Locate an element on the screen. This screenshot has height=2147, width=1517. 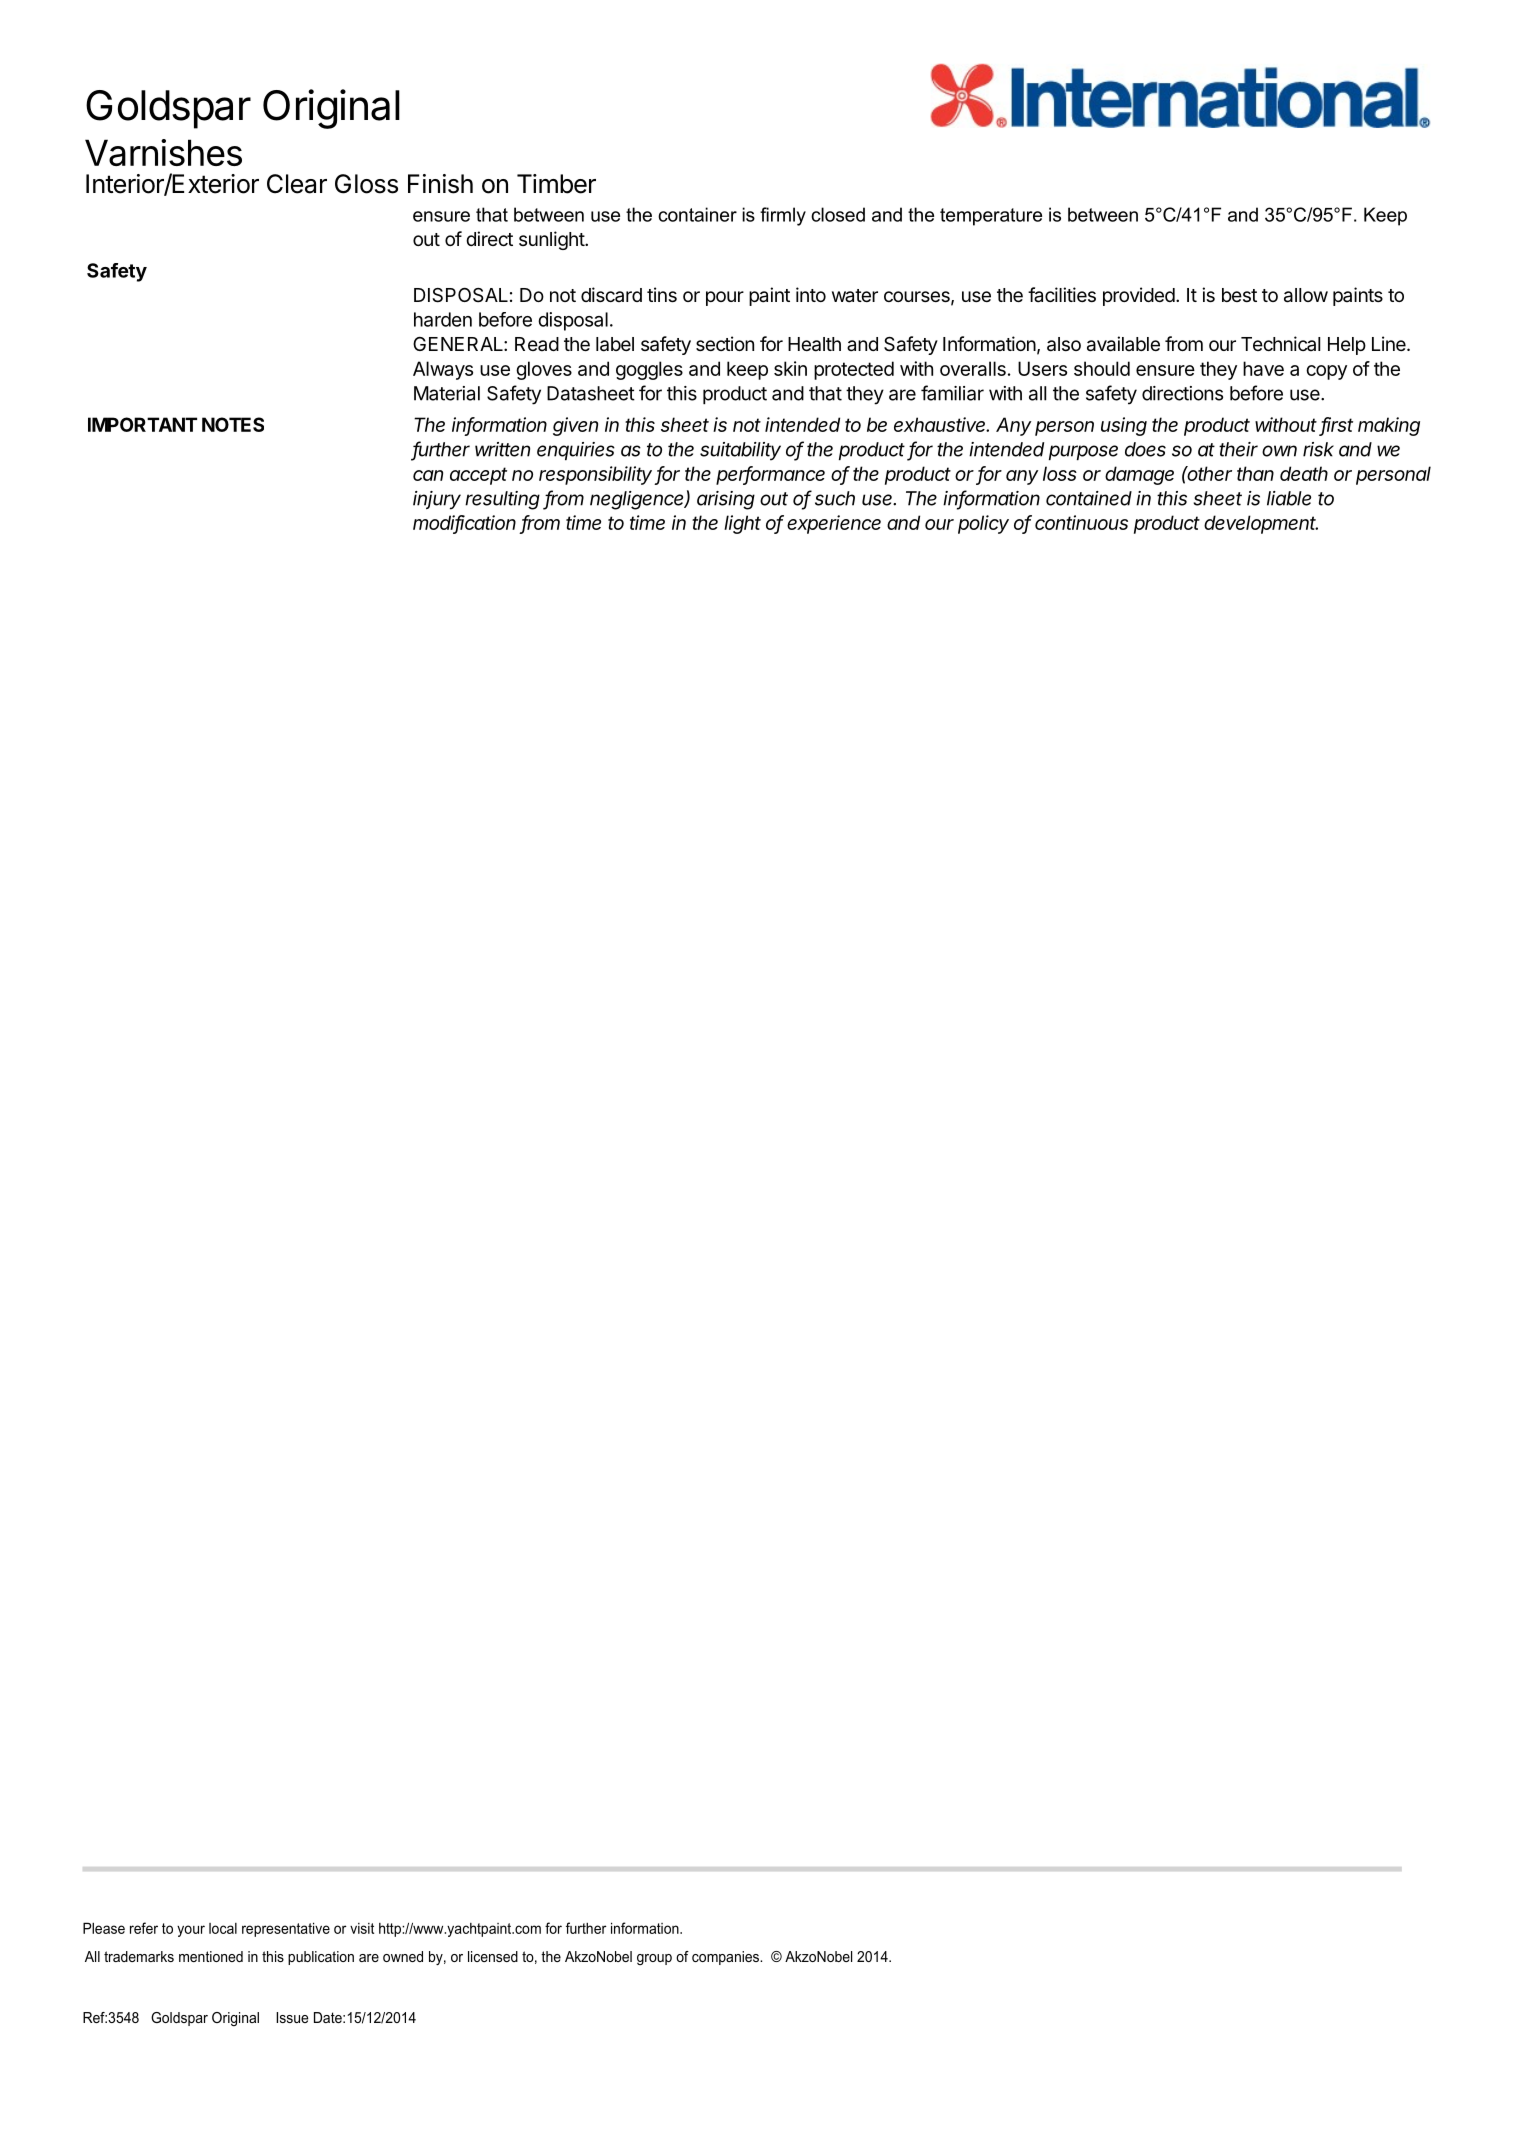
best is located at coordinates (1239, 295).
